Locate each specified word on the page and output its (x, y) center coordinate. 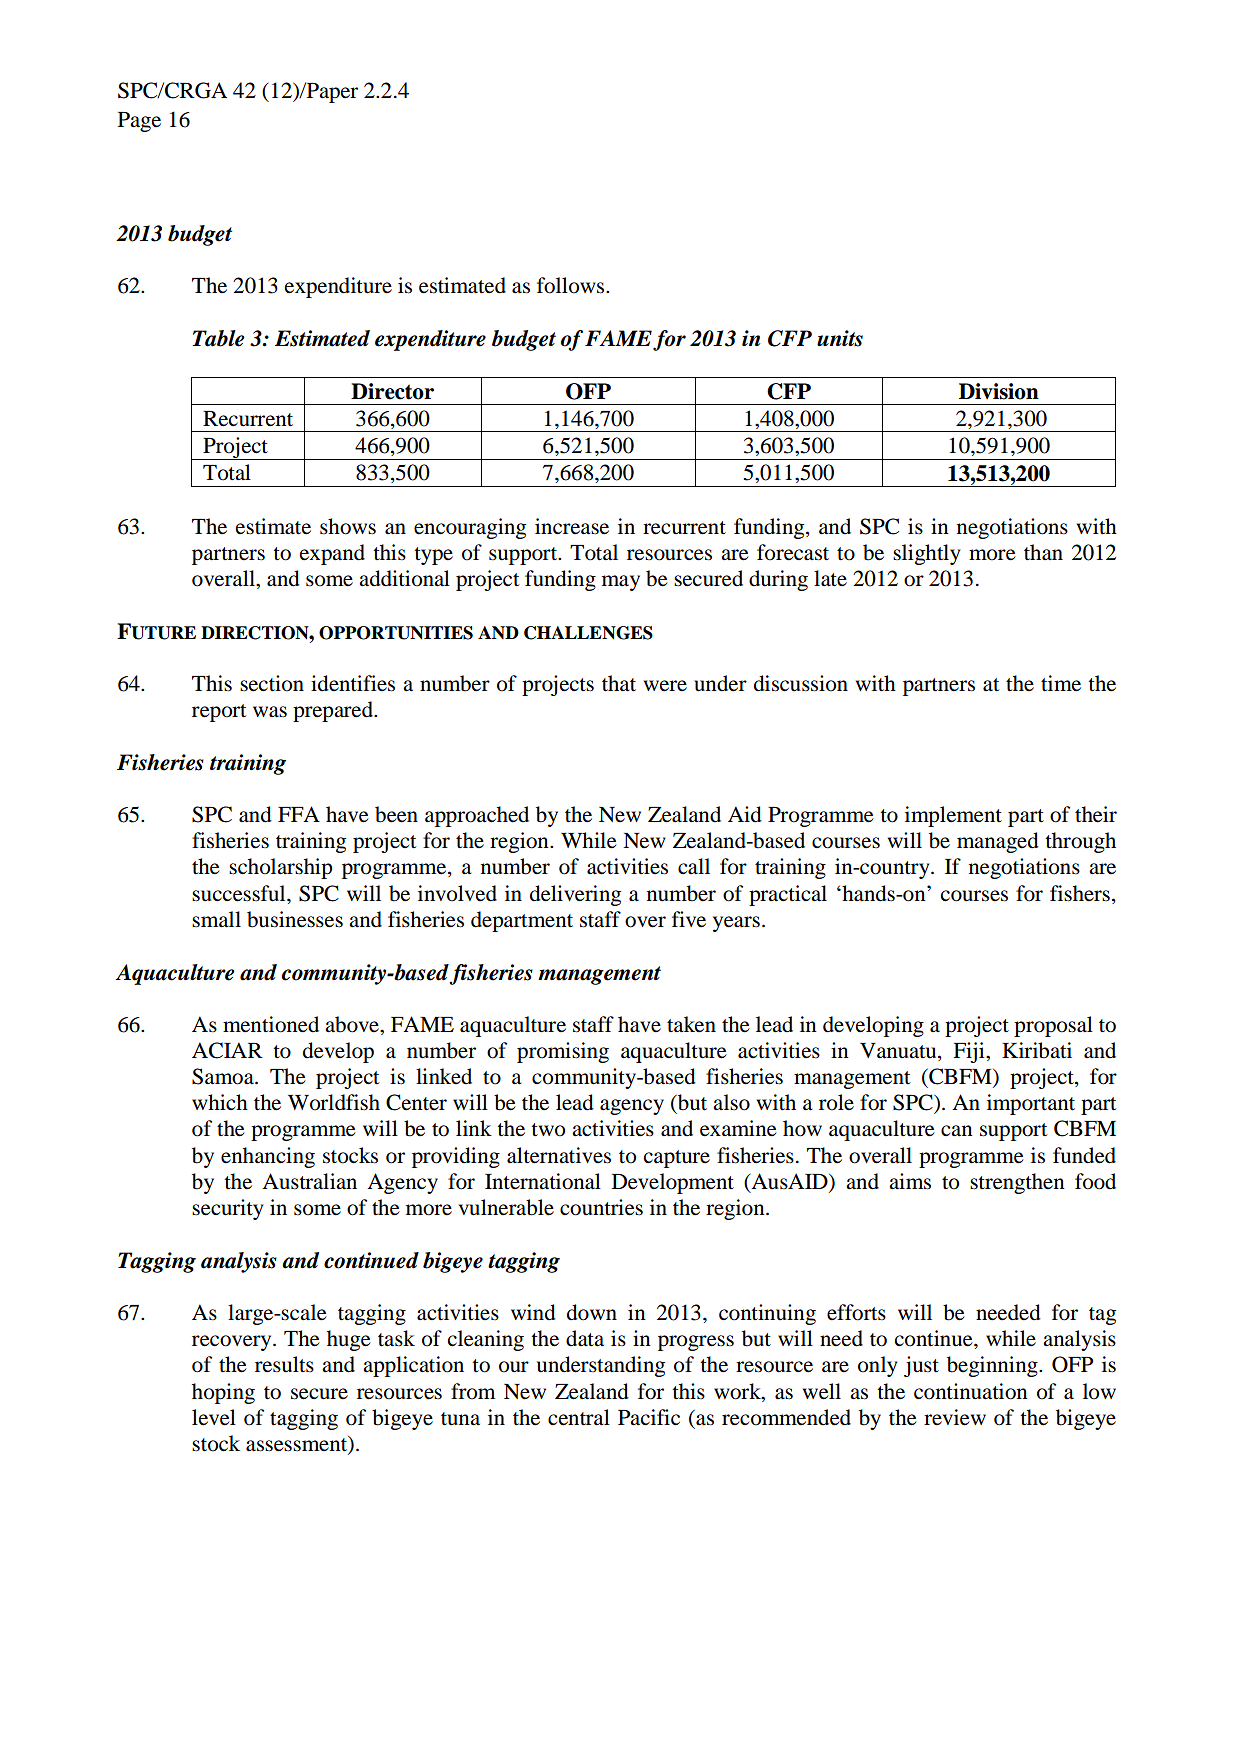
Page (139, 122)
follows (572, 285)
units (840, 338)
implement (953, 816)
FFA (299, 814)
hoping (223, 1393)
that (619, 683)
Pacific (649, 1417)
